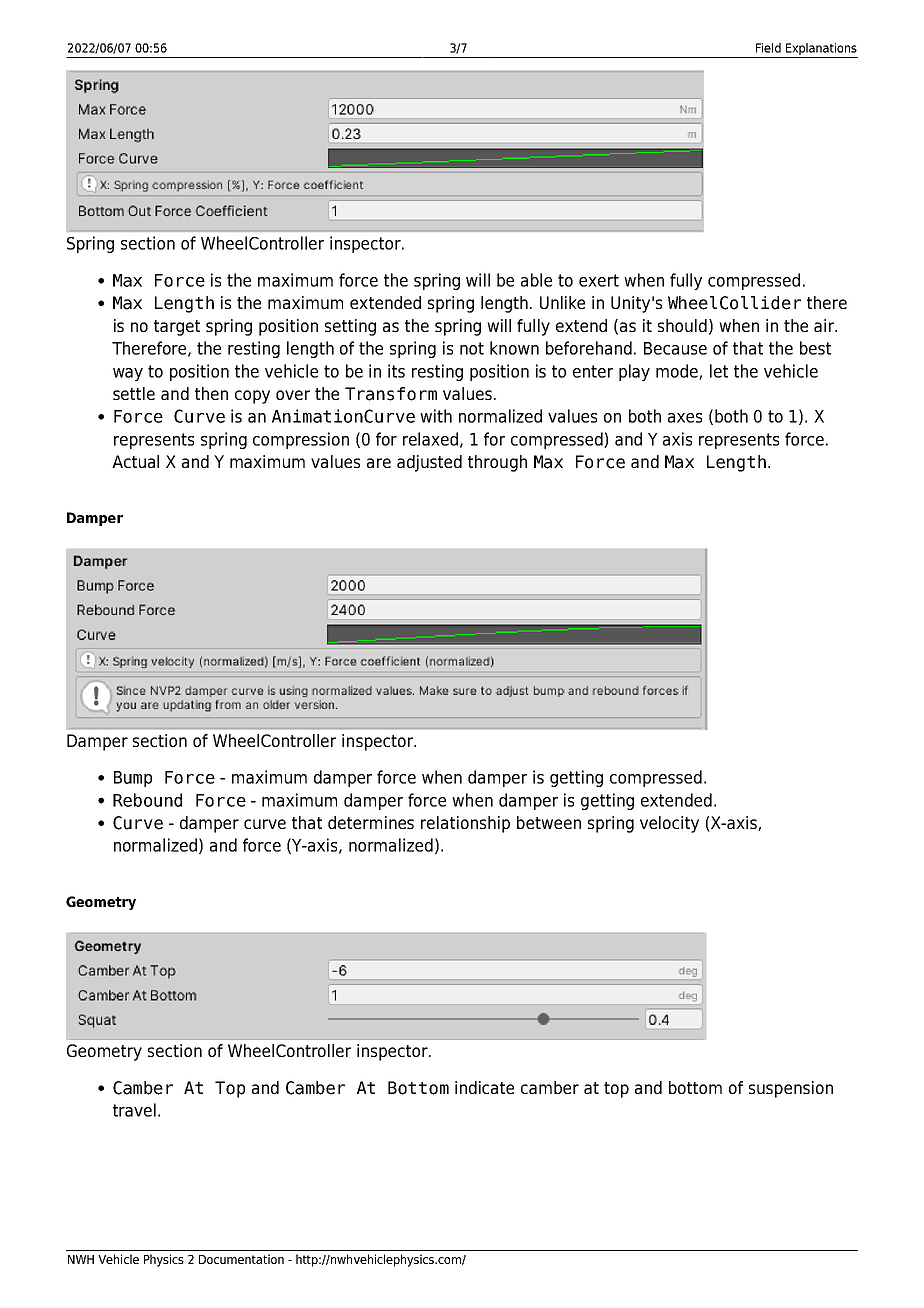 Image resolution: width=924 pixels, height=1308 pixels. I want to click on Bump, so click(133, 779).
